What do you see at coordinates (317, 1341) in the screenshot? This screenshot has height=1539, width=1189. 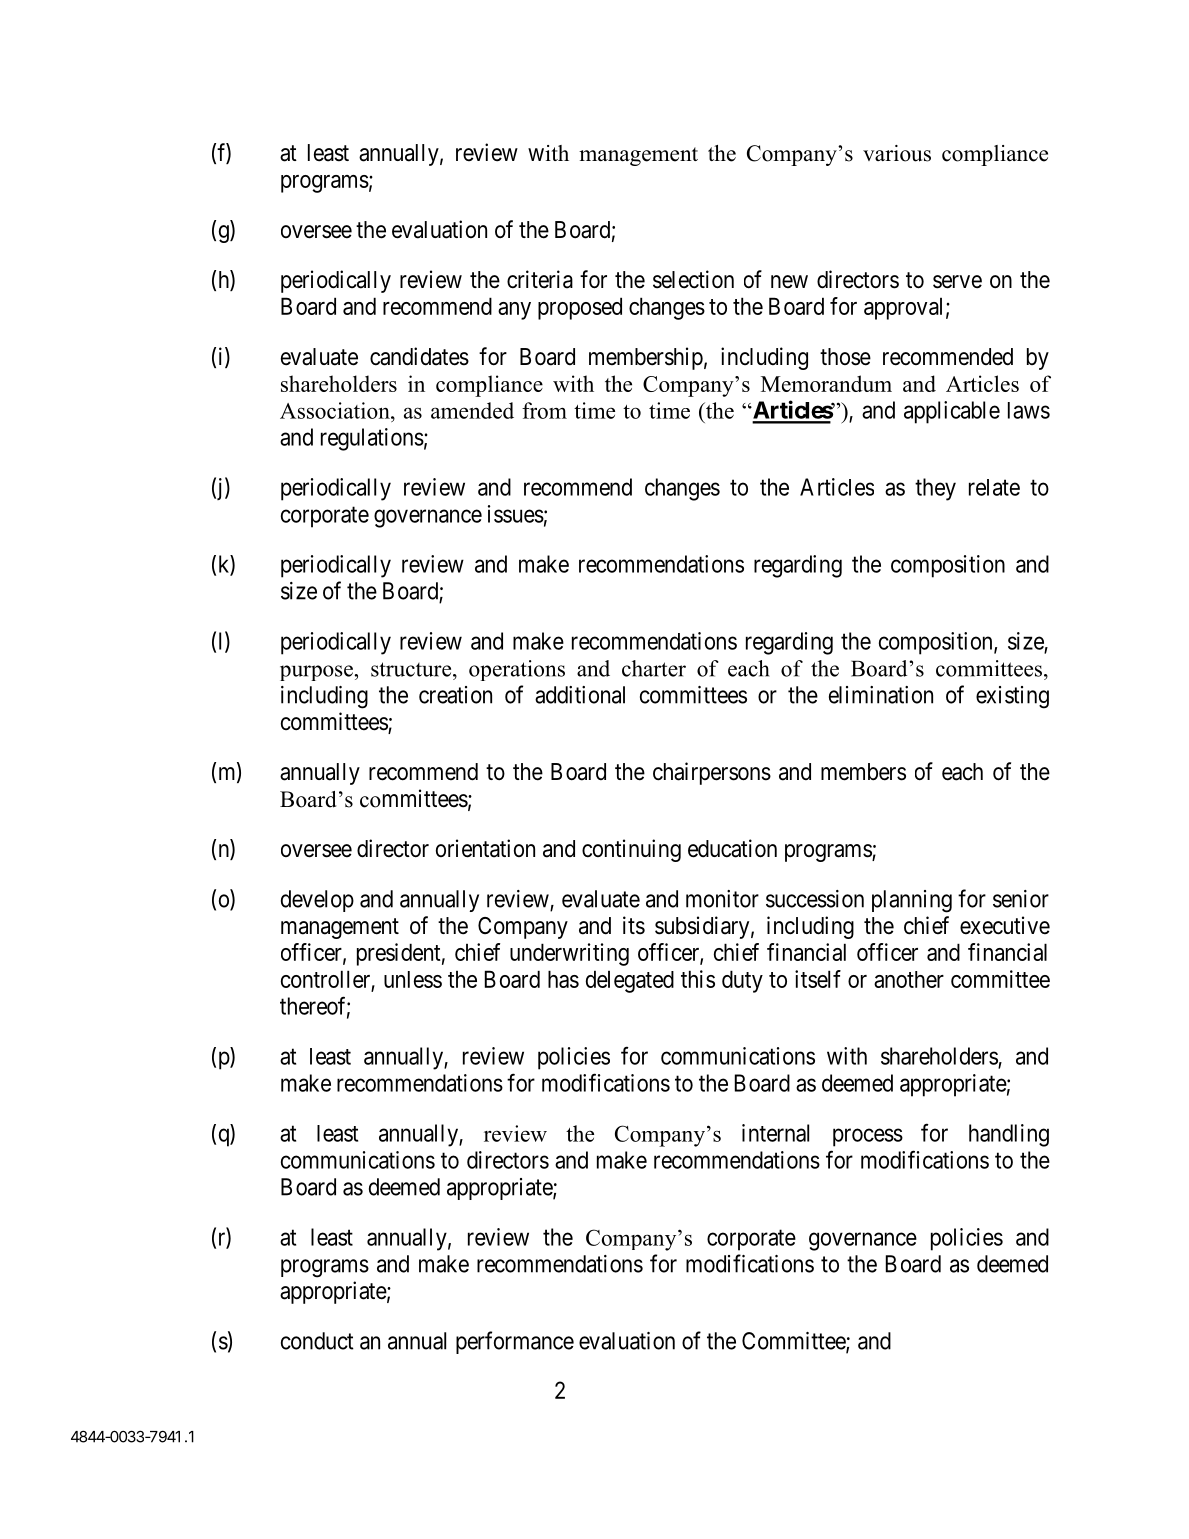 I see `conduct` at bounding box center [317, 1341].
